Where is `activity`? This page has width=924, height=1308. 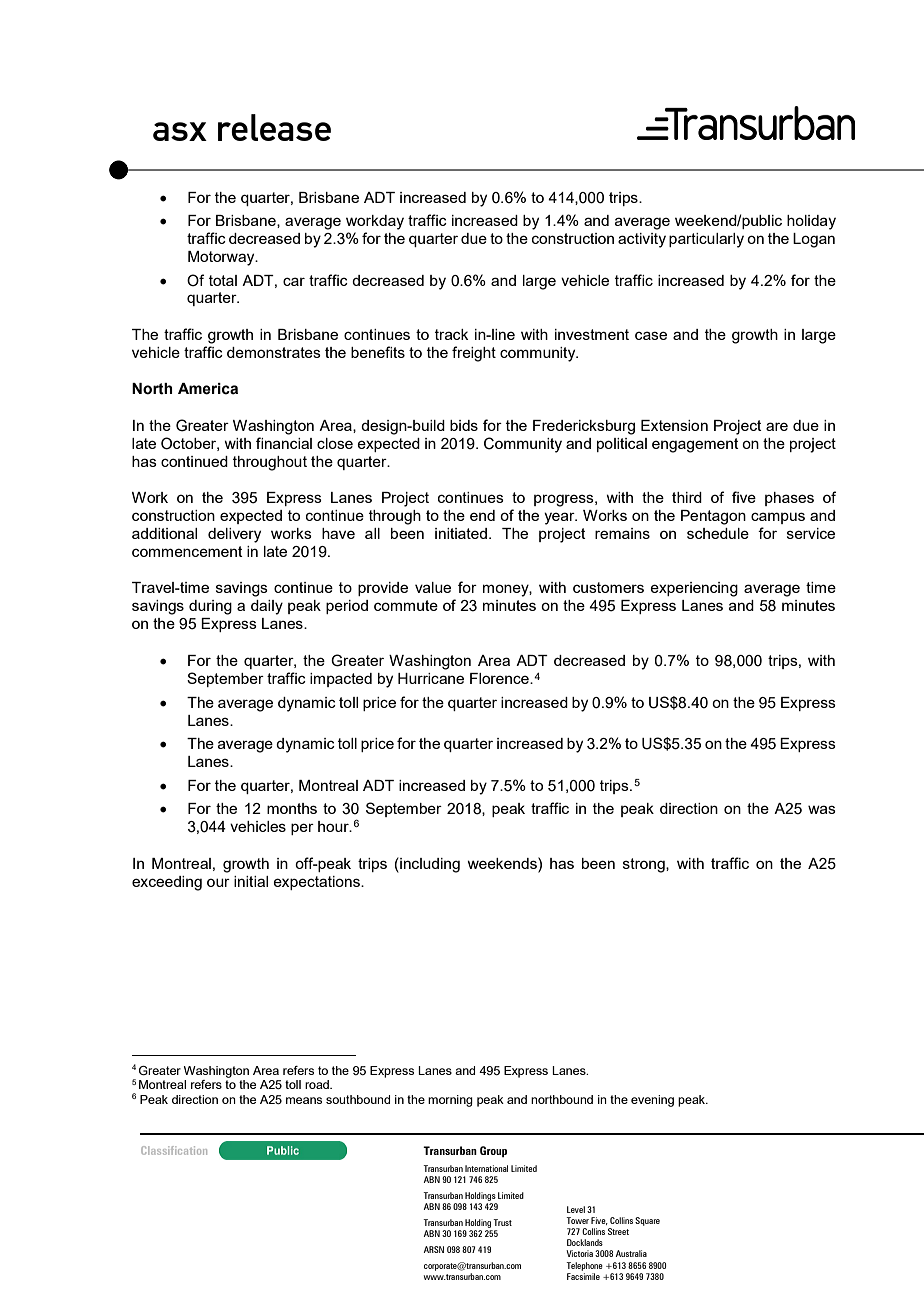
activity is located at coordinates (642, 240).
